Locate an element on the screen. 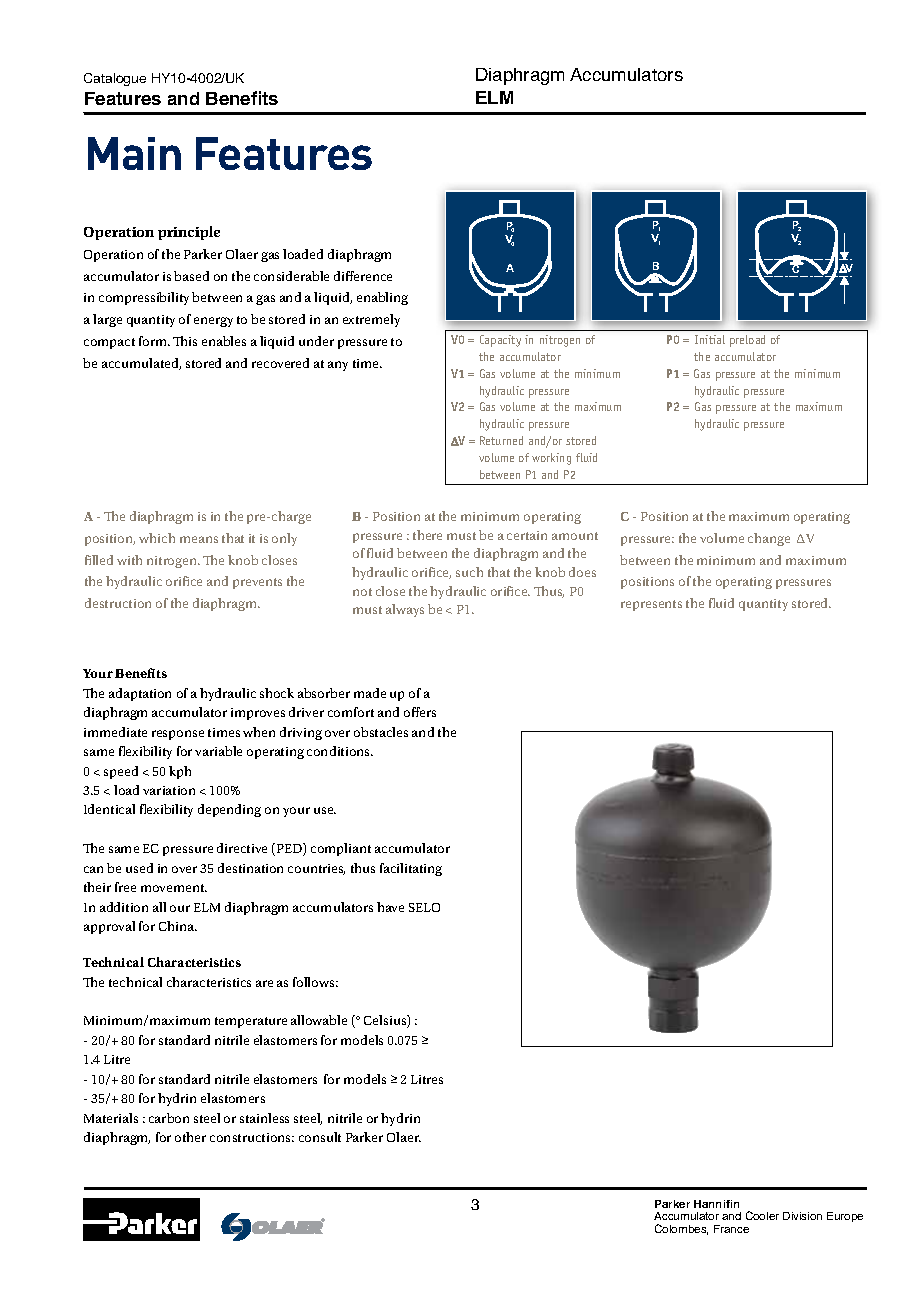 This screenshot has width=924, height=1308. difference is located at coordinates (363, 276).
